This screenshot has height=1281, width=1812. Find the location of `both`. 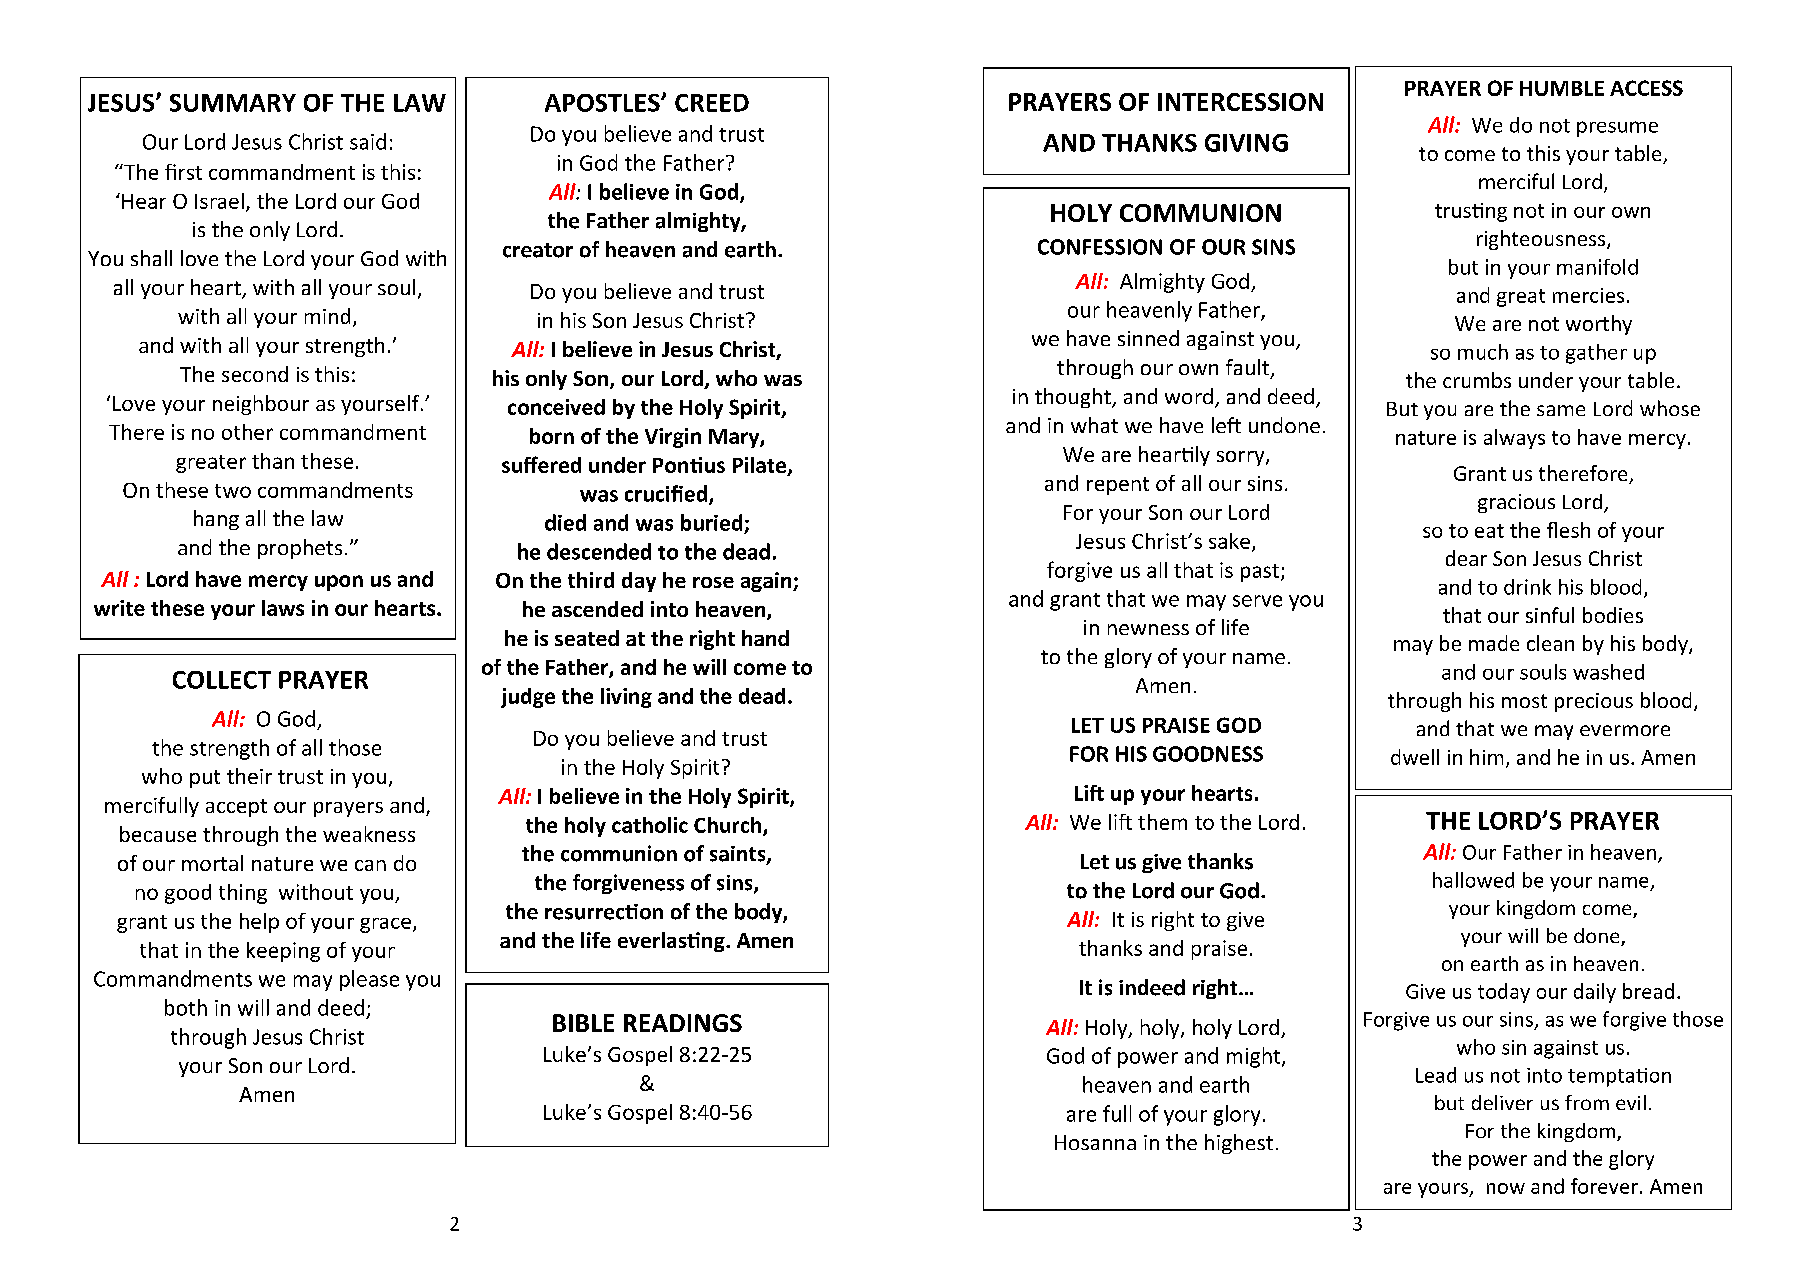

both is located at coordinates (186, 1007).
